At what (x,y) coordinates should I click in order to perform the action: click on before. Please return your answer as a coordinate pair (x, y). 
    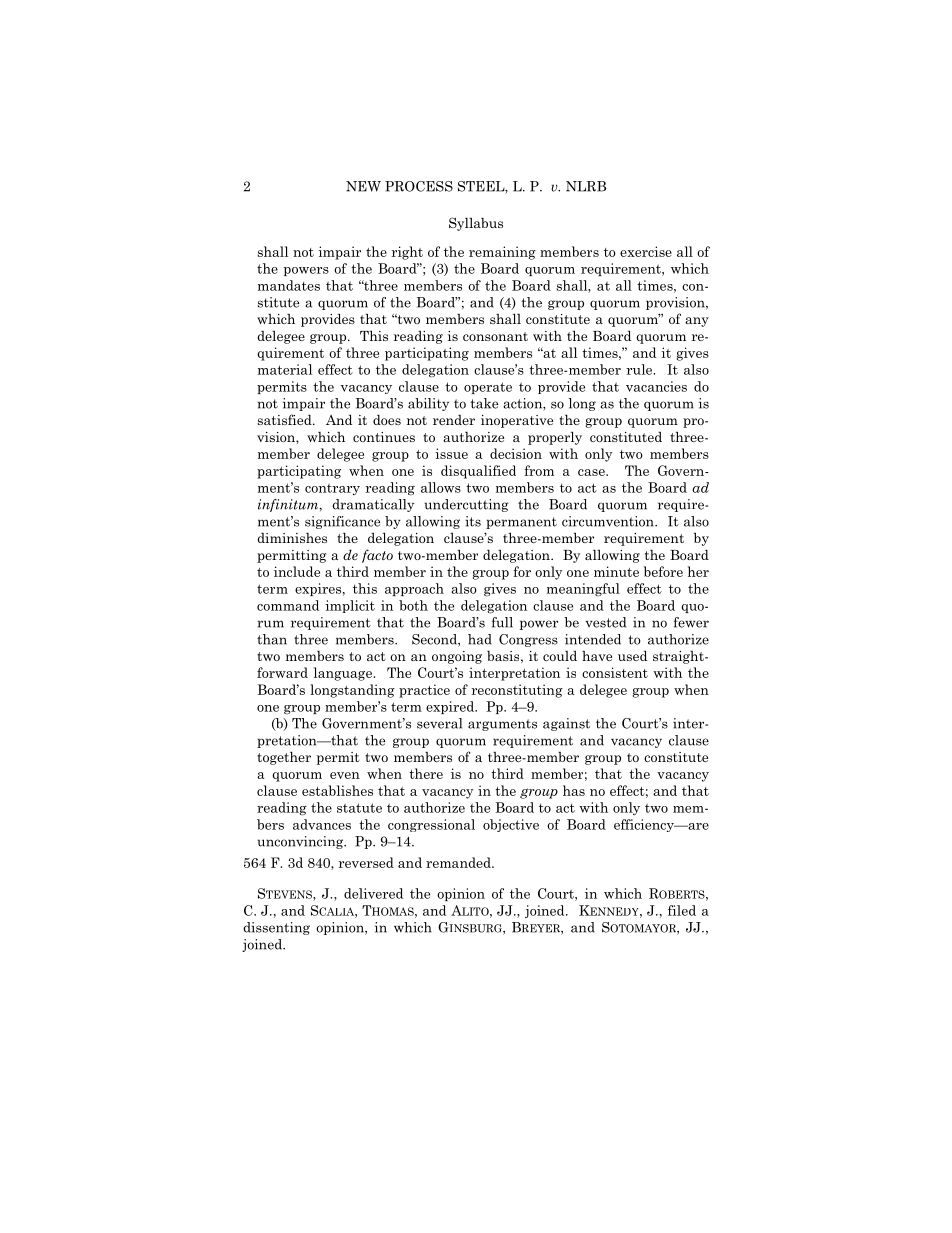
    Looking at the image, I should click on (663, 571).
